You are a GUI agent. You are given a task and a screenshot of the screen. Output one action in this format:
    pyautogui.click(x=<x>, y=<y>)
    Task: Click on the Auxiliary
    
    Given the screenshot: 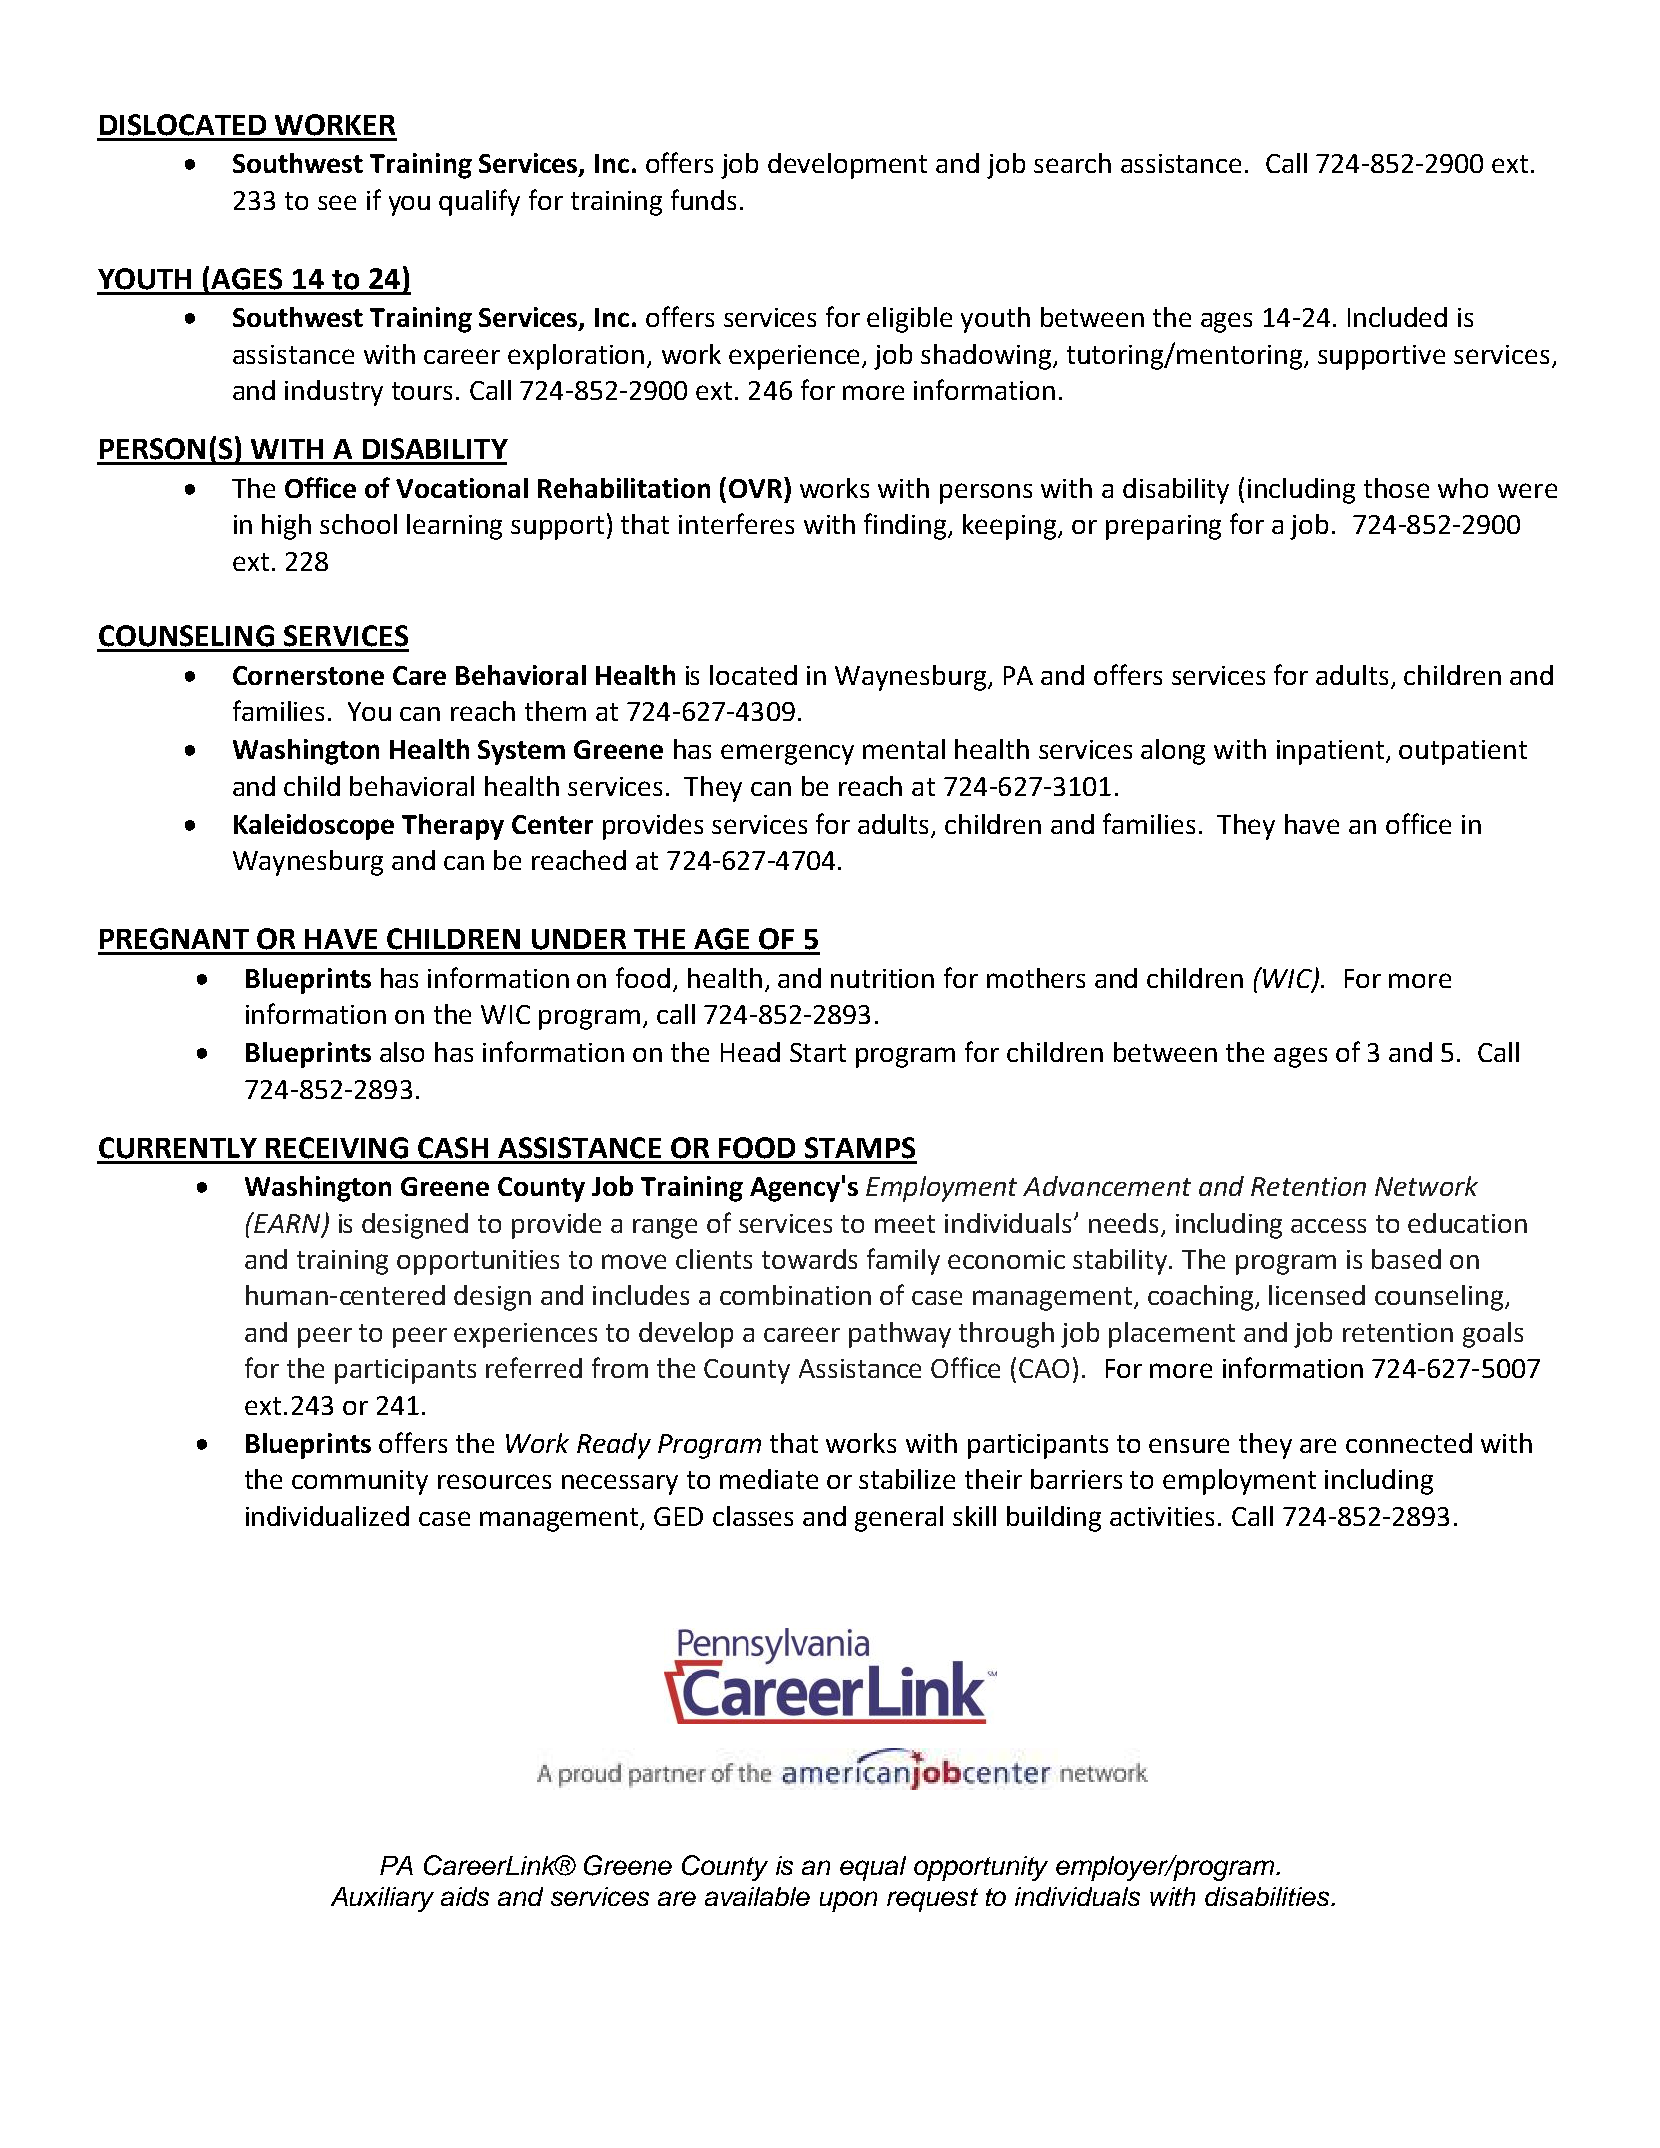 What is the action you would take?
    pyautogui.click(x=382, y=1899)
